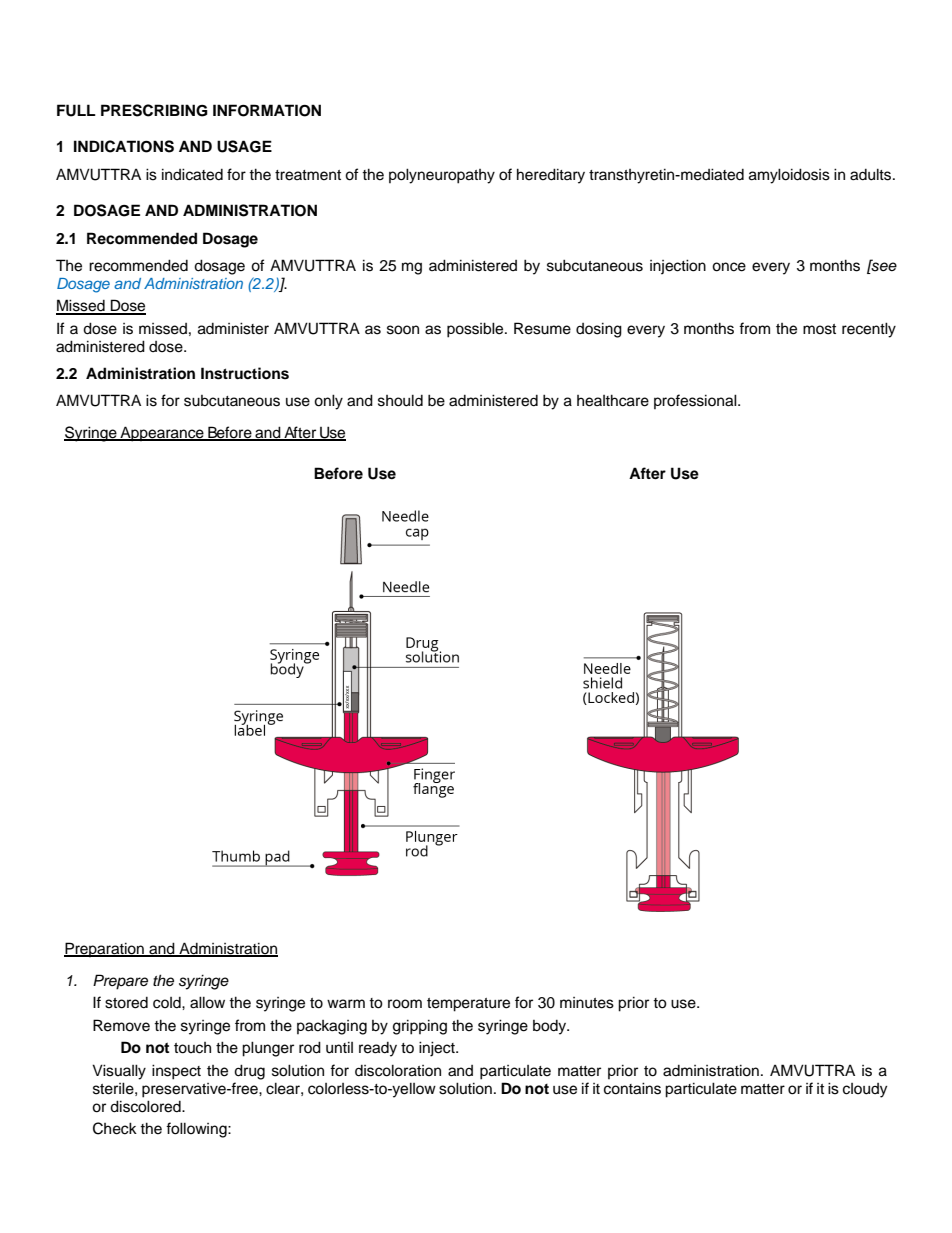 The height and width of the page is (1233, 952). I want to click on polyneuropathy, so click(442, 176).
